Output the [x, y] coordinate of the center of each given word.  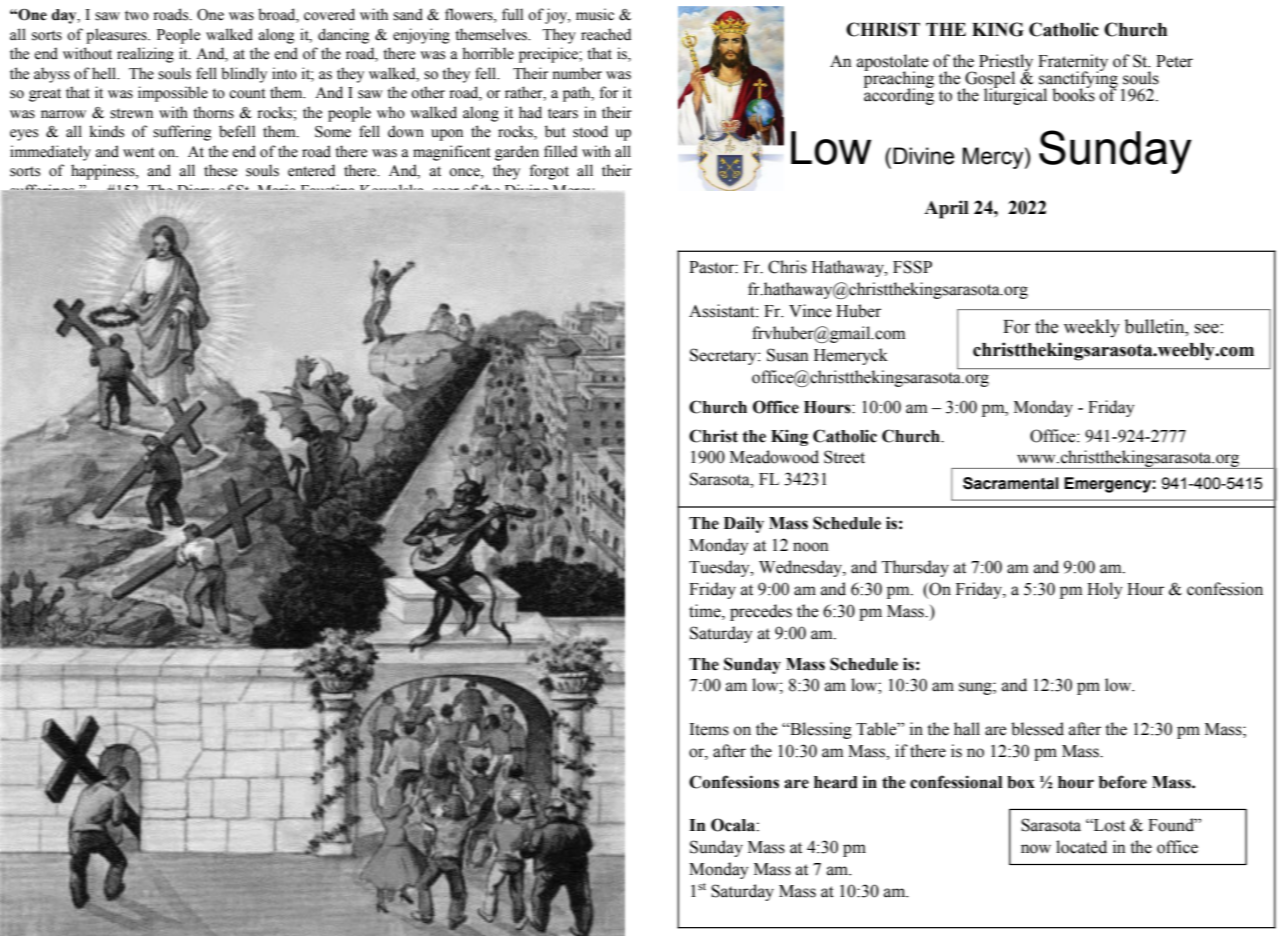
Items [709, 729]
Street [844, 457]
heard [836, 782]
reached [606, 34]
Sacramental [1011, 483]
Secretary [724, 356]
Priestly [1006, 64]
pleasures [117, 36]
